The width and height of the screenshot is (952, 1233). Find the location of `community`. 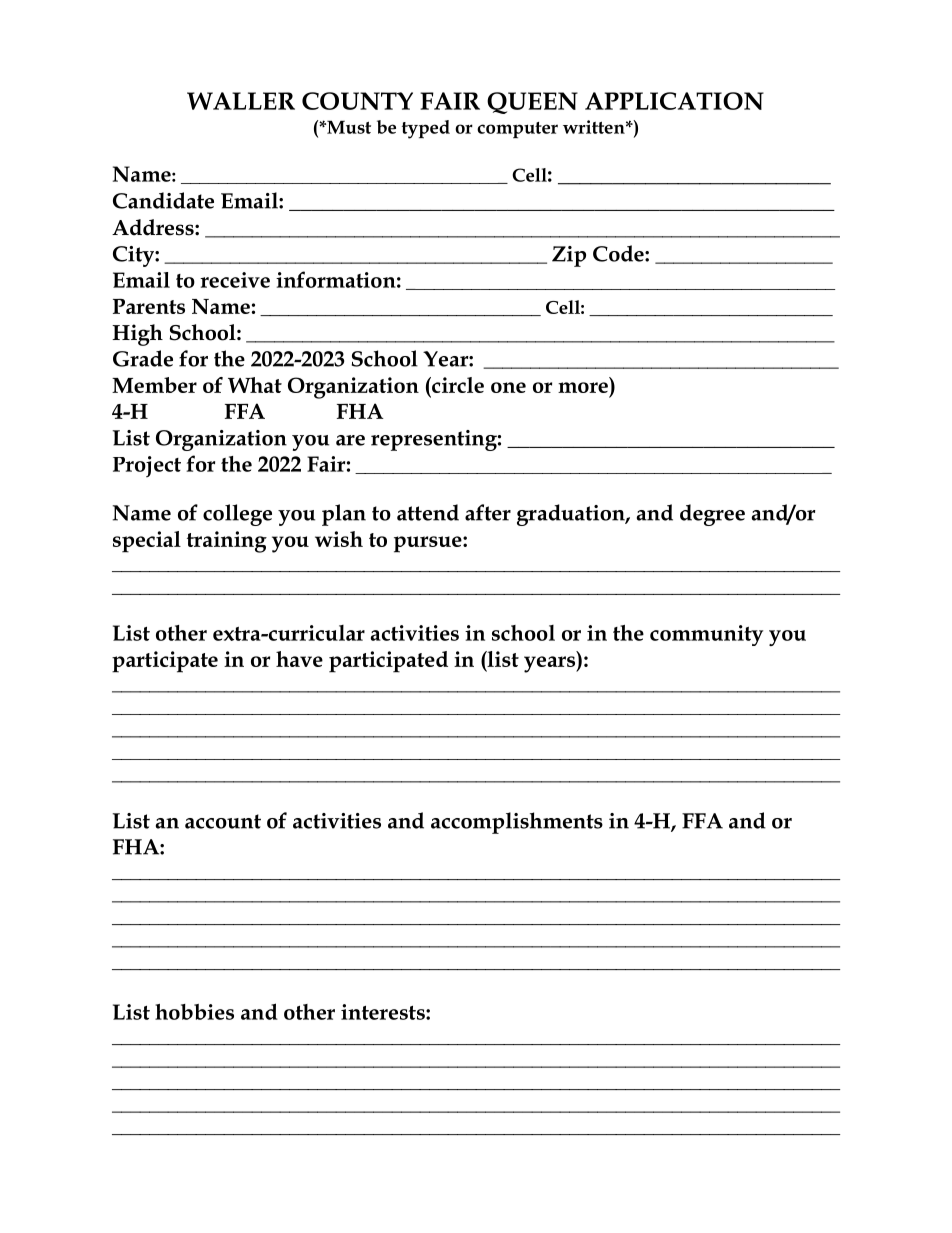

community is located at coordinates (706, 635).
